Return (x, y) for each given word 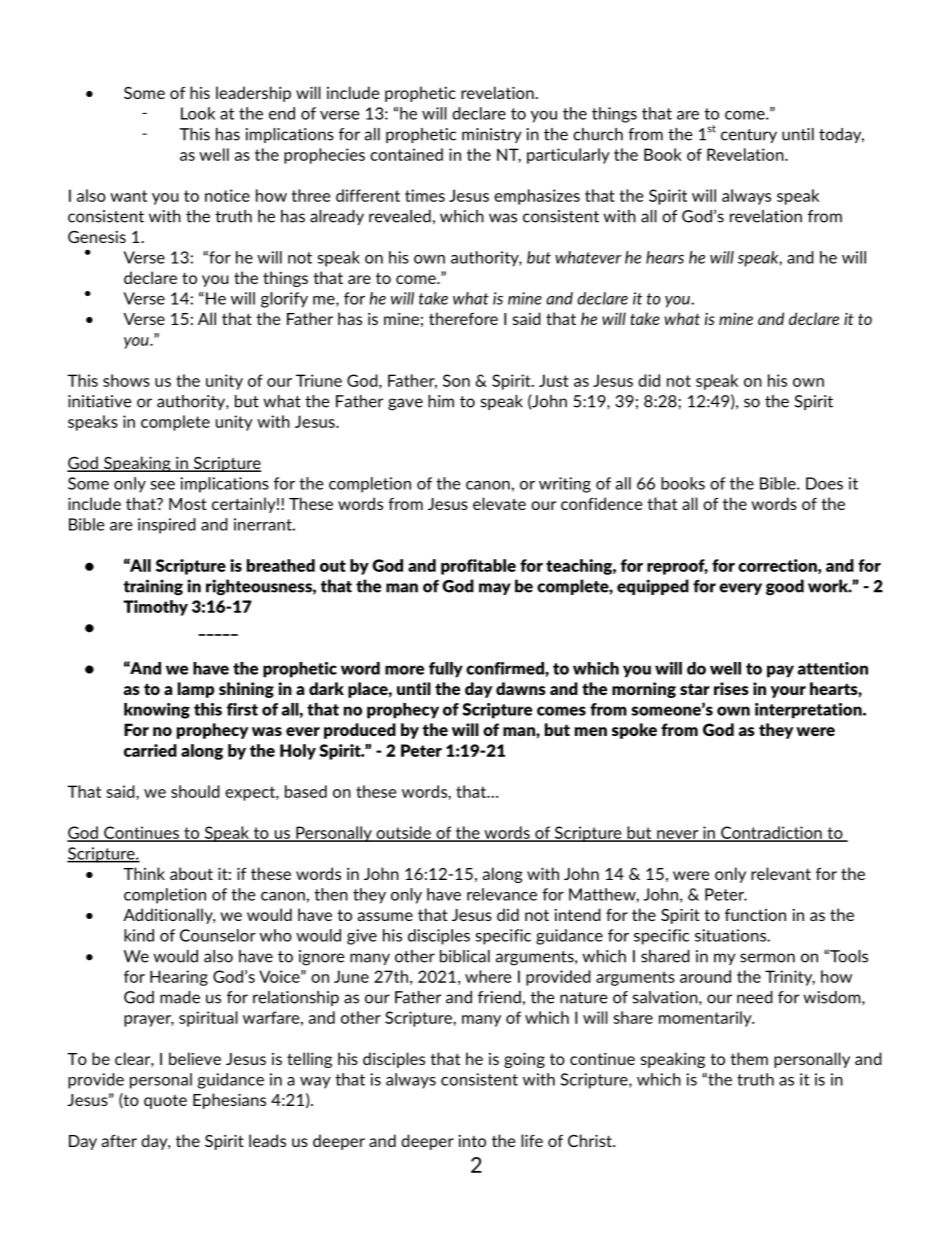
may (495, 589)
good (785, 587)
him (441, 401)
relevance (502, 894)
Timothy (155, 608)
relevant (781, 873)
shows (126, 380)
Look (198, 113)
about (191, 873)
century (749, 136)
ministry (492, 135)
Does (824, 483)
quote (165, 1102)
